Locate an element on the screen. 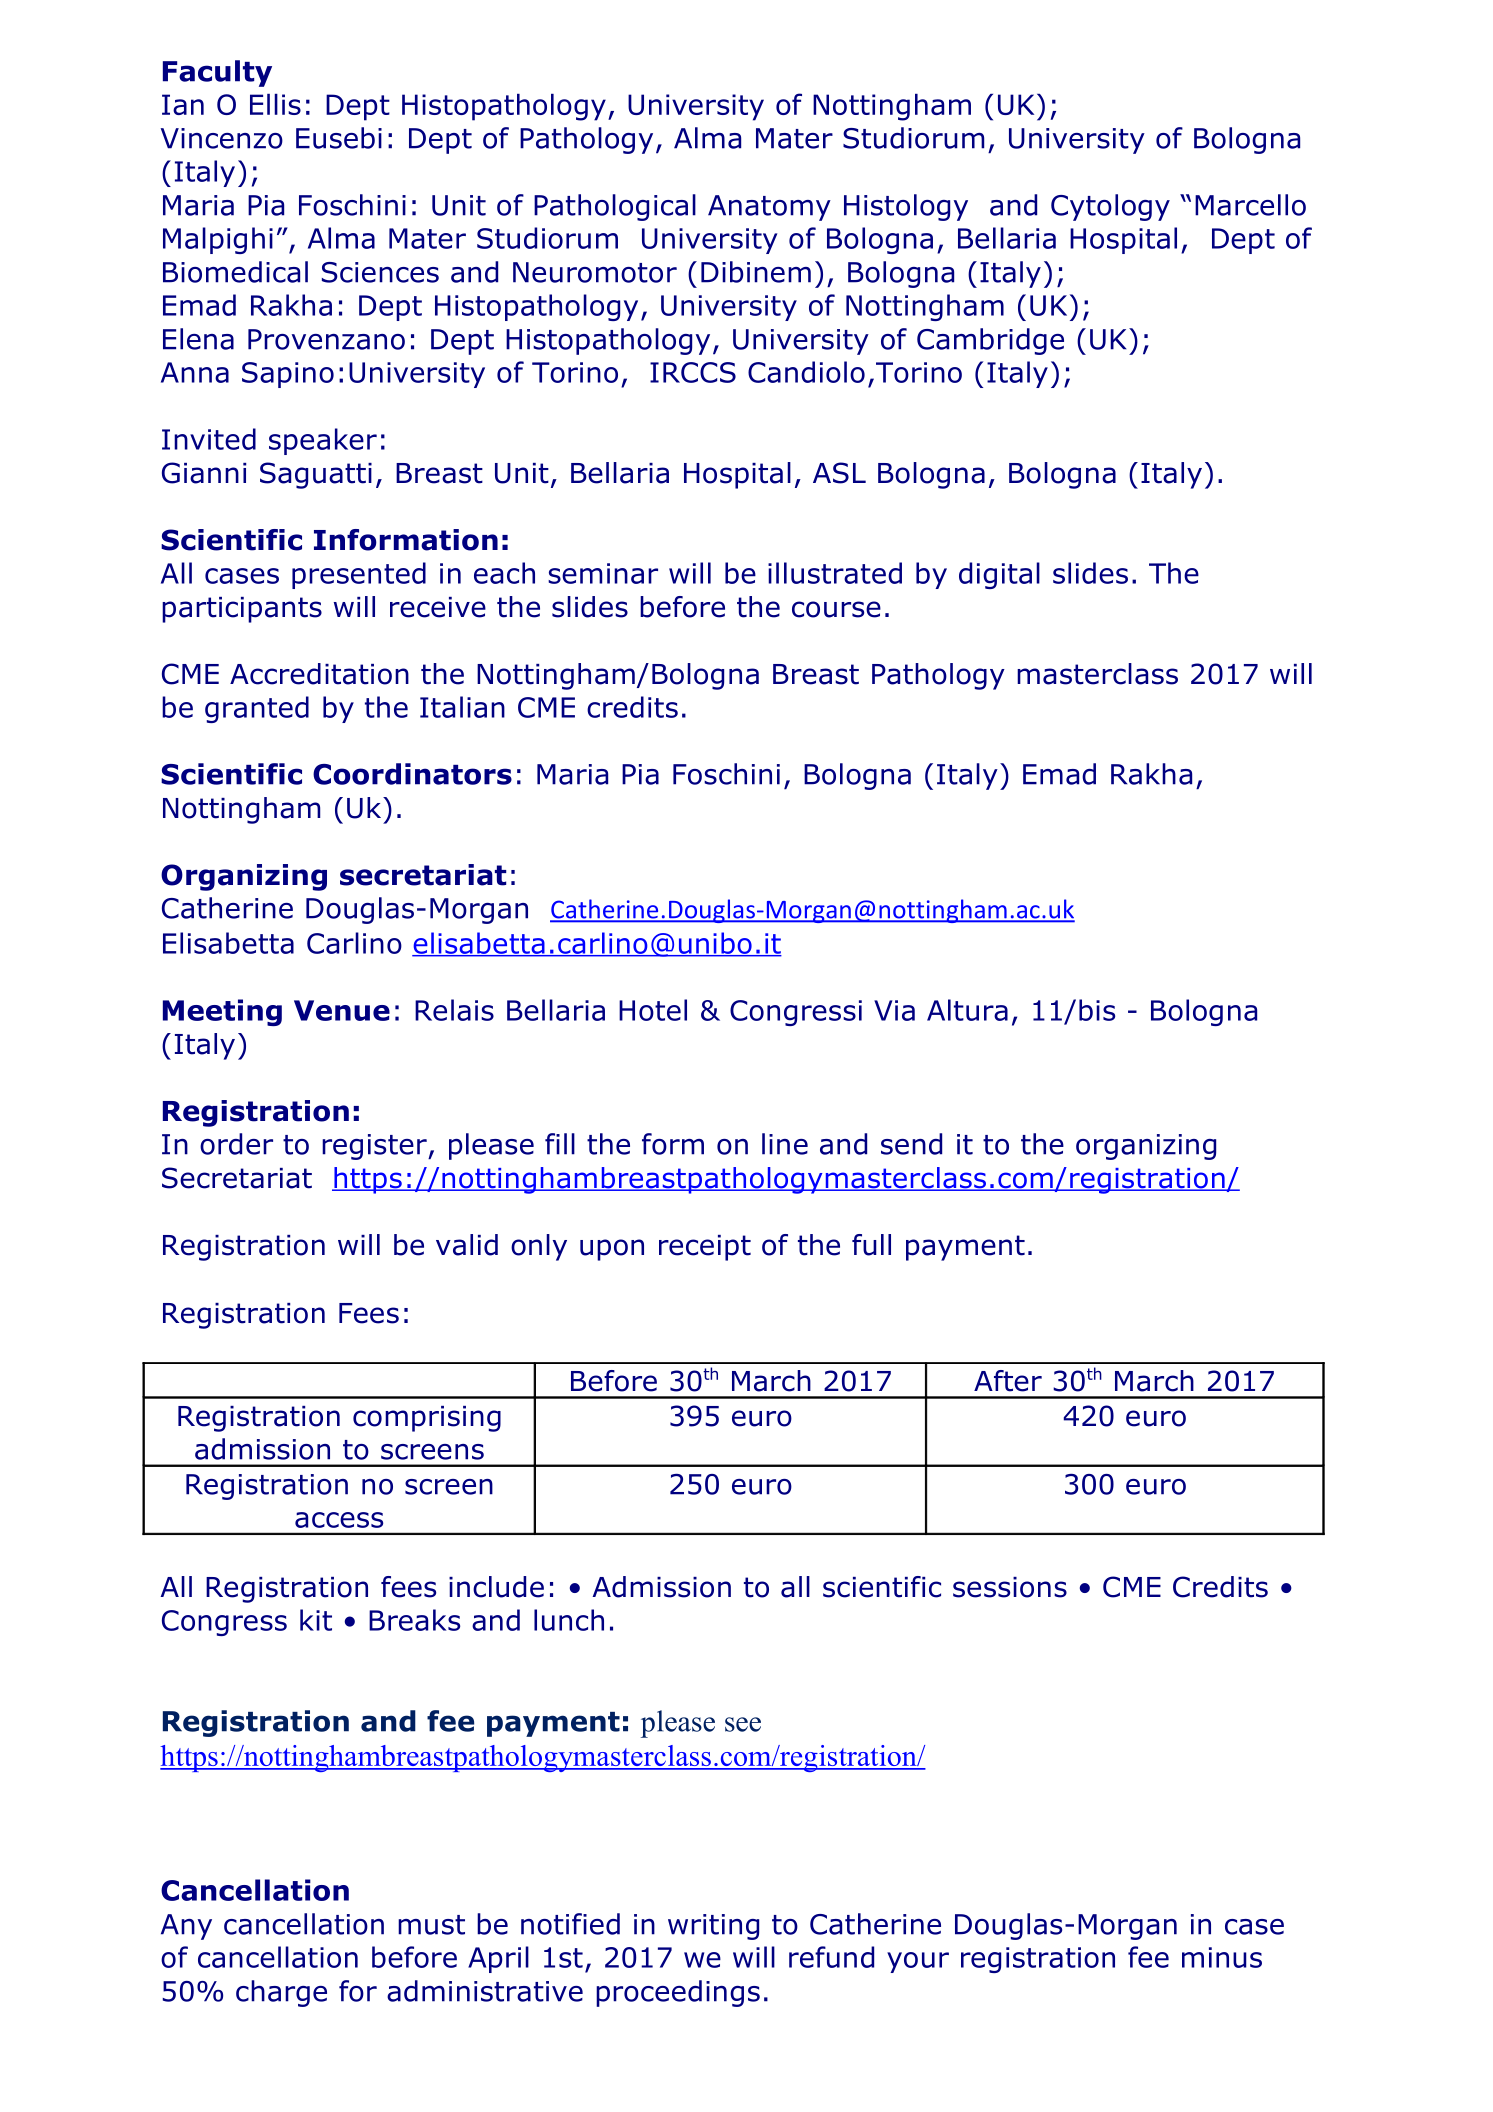  digital is located at coordinates (999, 575).
